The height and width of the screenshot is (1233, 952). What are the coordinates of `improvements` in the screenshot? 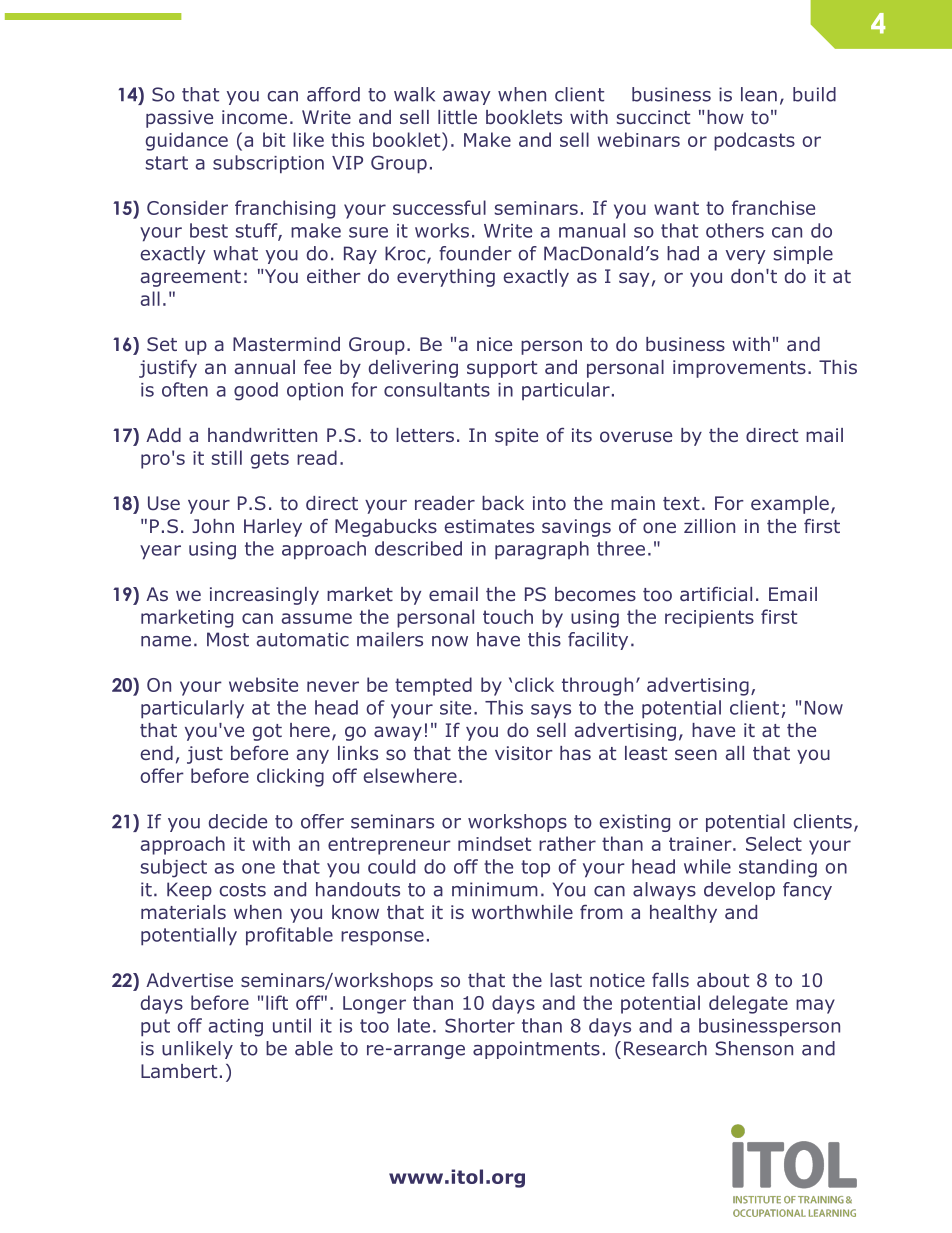 It's located at (739, 369).
